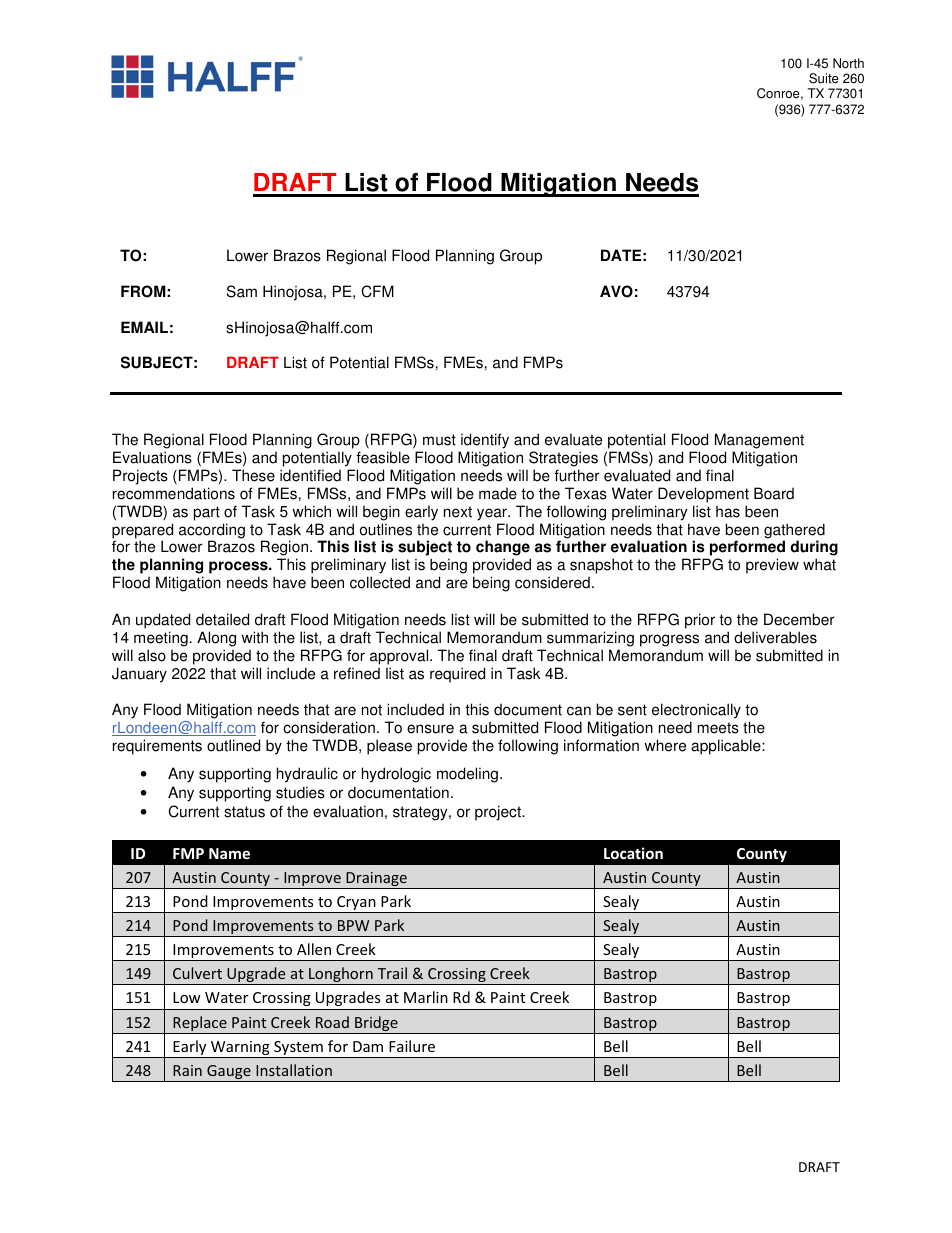 The image size is (952, 1233). What do you see at coordinates (824, 78) in the screenshot?
I see `Suite` at bounding box center [824, 78].
